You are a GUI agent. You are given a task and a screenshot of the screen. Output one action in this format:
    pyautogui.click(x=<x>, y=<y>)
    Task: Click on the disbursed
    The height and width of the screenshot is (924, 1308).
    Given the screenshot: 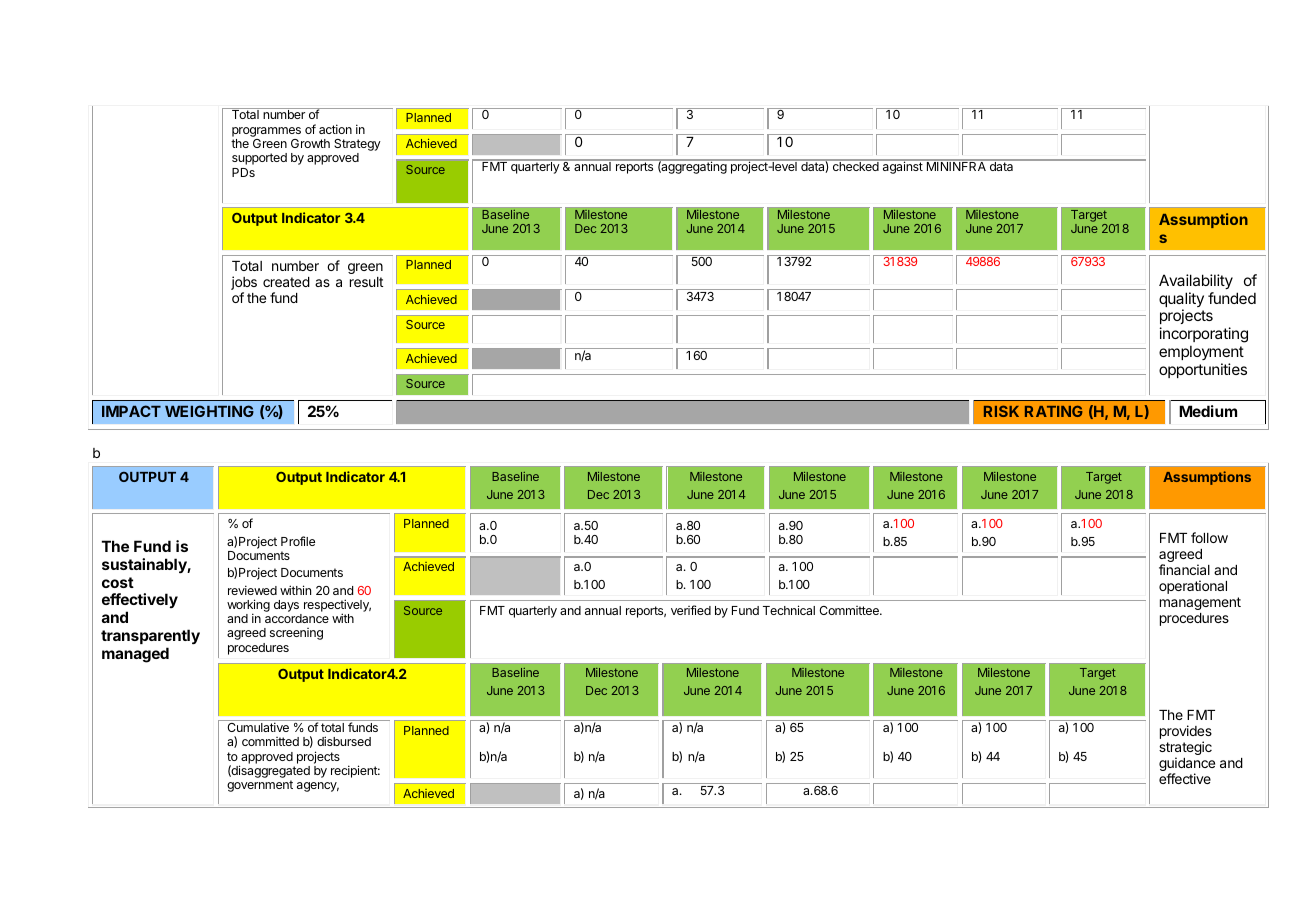 What is the action you would take?
    pyautogui.click(x=344, y=741)
